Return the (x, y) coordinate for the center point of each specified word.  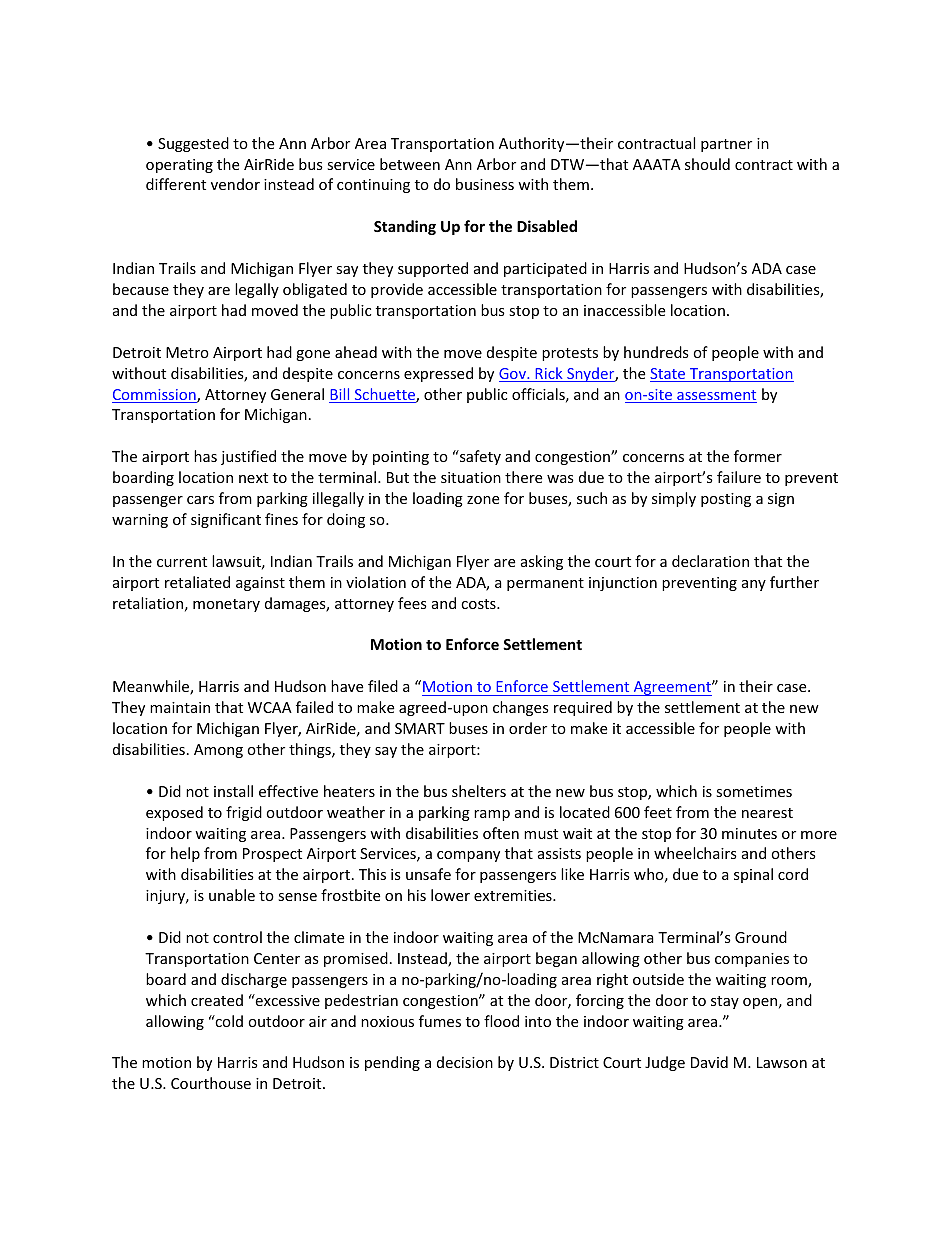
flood (501, 1021)
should (707, 164)
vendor (235, 184)
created (217, 1000)
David (709, 1062)
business (485, 184)
